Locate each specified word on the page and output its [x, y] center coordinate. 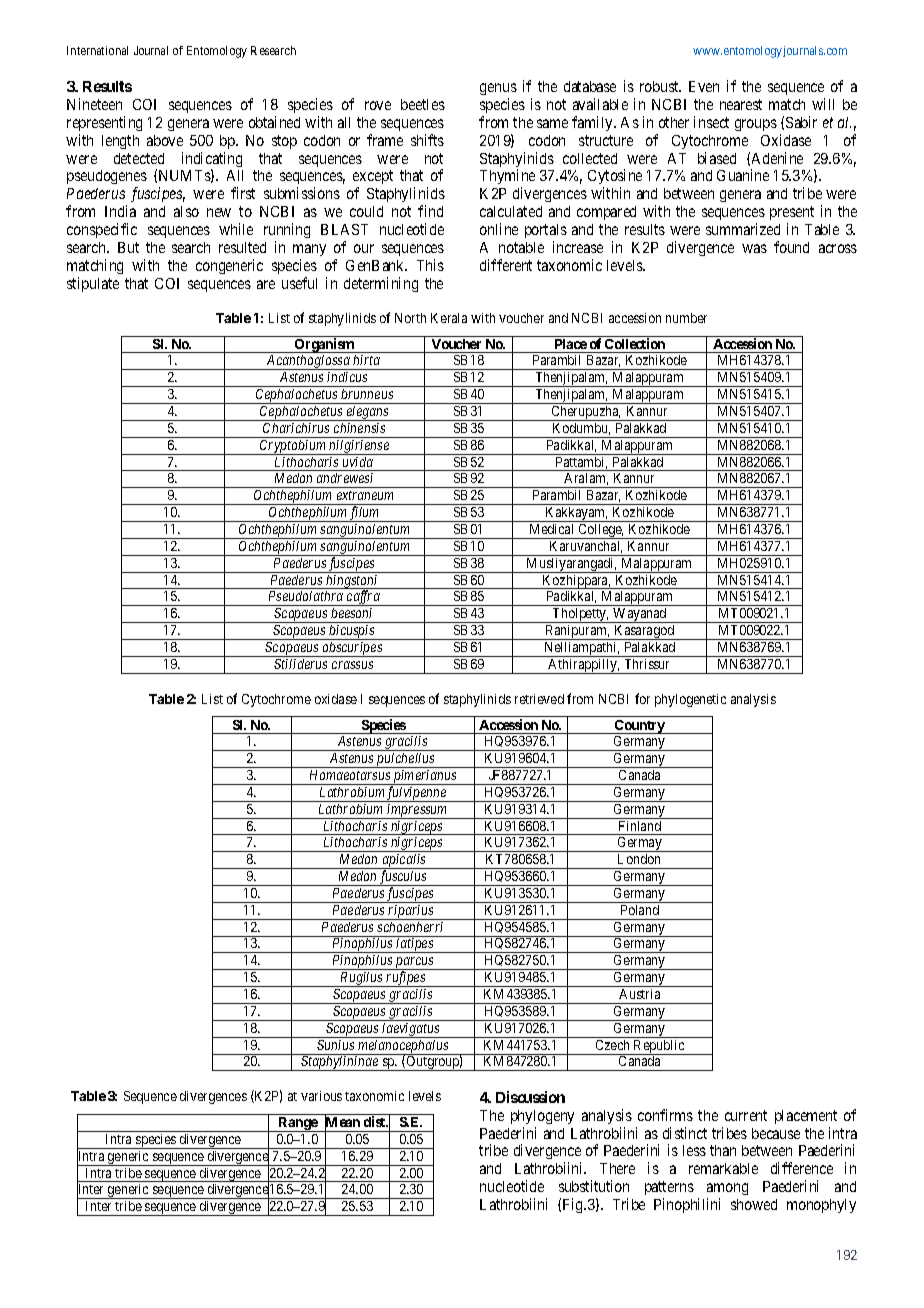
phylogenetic [690, 700]
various [321, 1096]
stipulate [93, 284]
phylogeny [542, 1117]
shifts [427, 140]
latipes [415, 945]
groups [756, 125]
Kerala [449, 318]
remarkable [723, 1168]
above [165, 140]
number [686, 318]
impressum [418, 811]
